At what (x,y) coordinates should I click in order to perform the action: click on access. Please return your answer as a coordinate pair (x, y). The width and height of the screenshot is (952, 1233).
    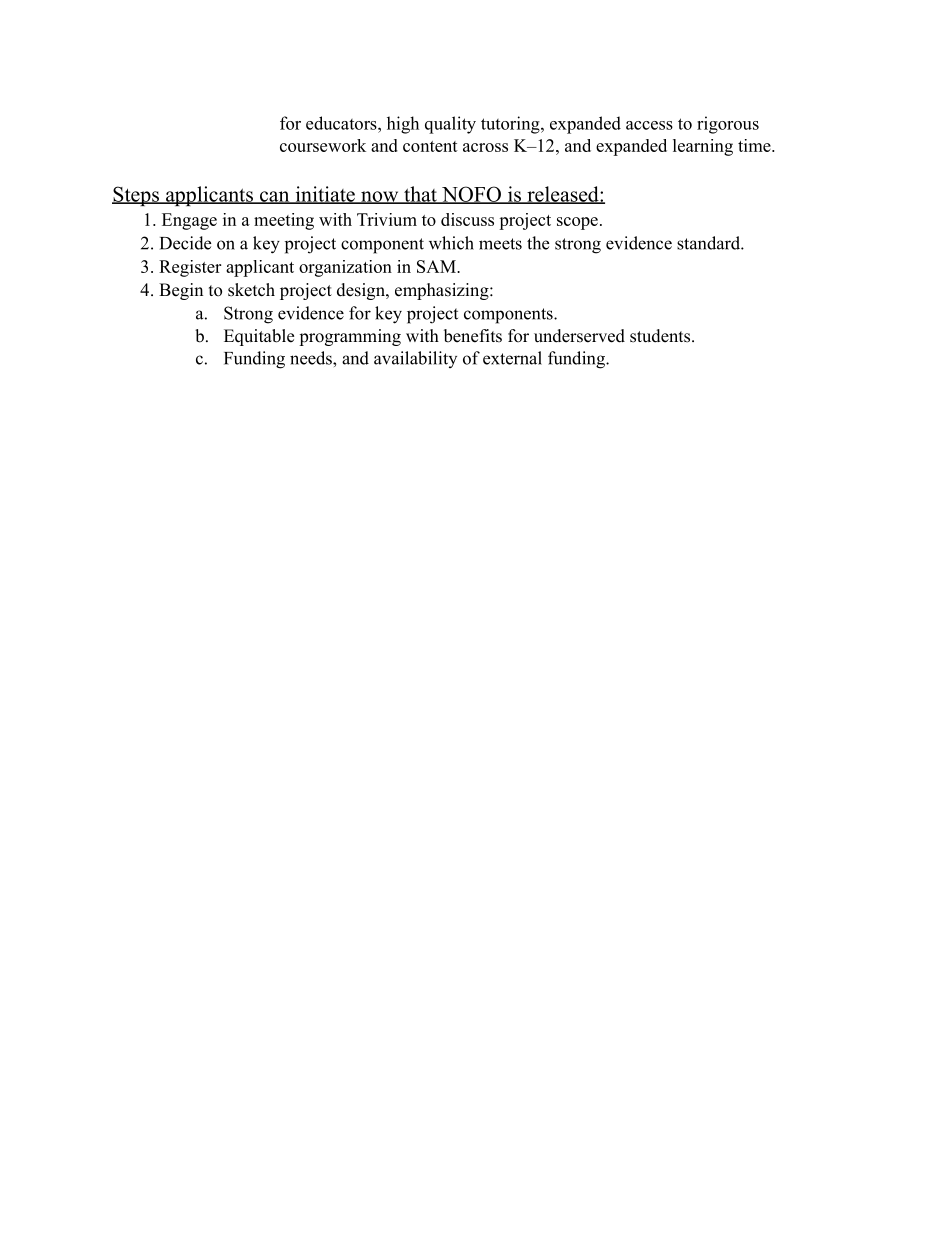
    Looking at the image, I should click on (649, 125).
